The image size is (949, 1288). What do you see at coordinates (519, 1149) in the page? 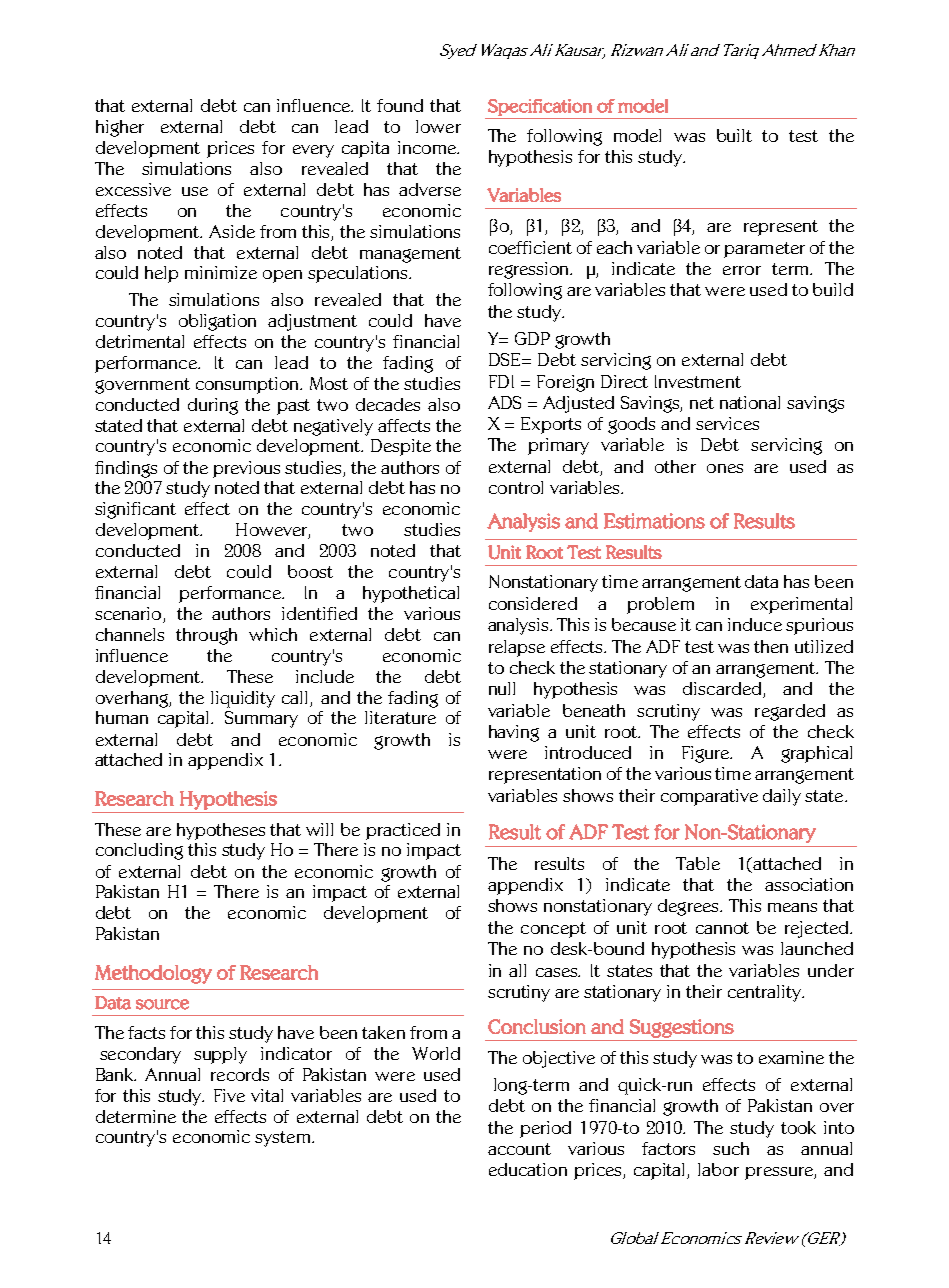
I see `account` at bounding box center [519, 1149].
